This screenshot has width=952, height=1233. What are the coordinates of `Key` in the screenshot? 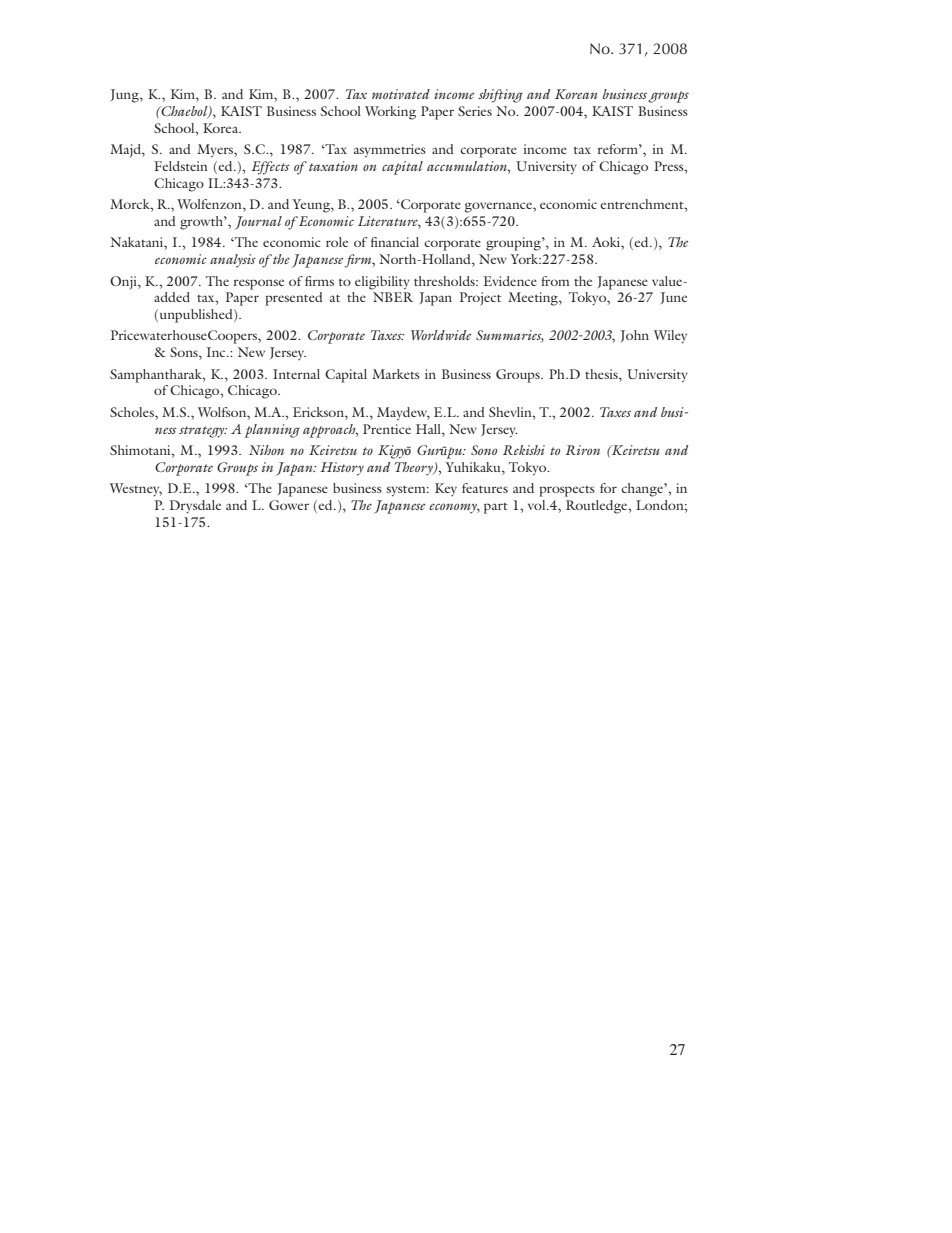 It's located at (446, 489).
